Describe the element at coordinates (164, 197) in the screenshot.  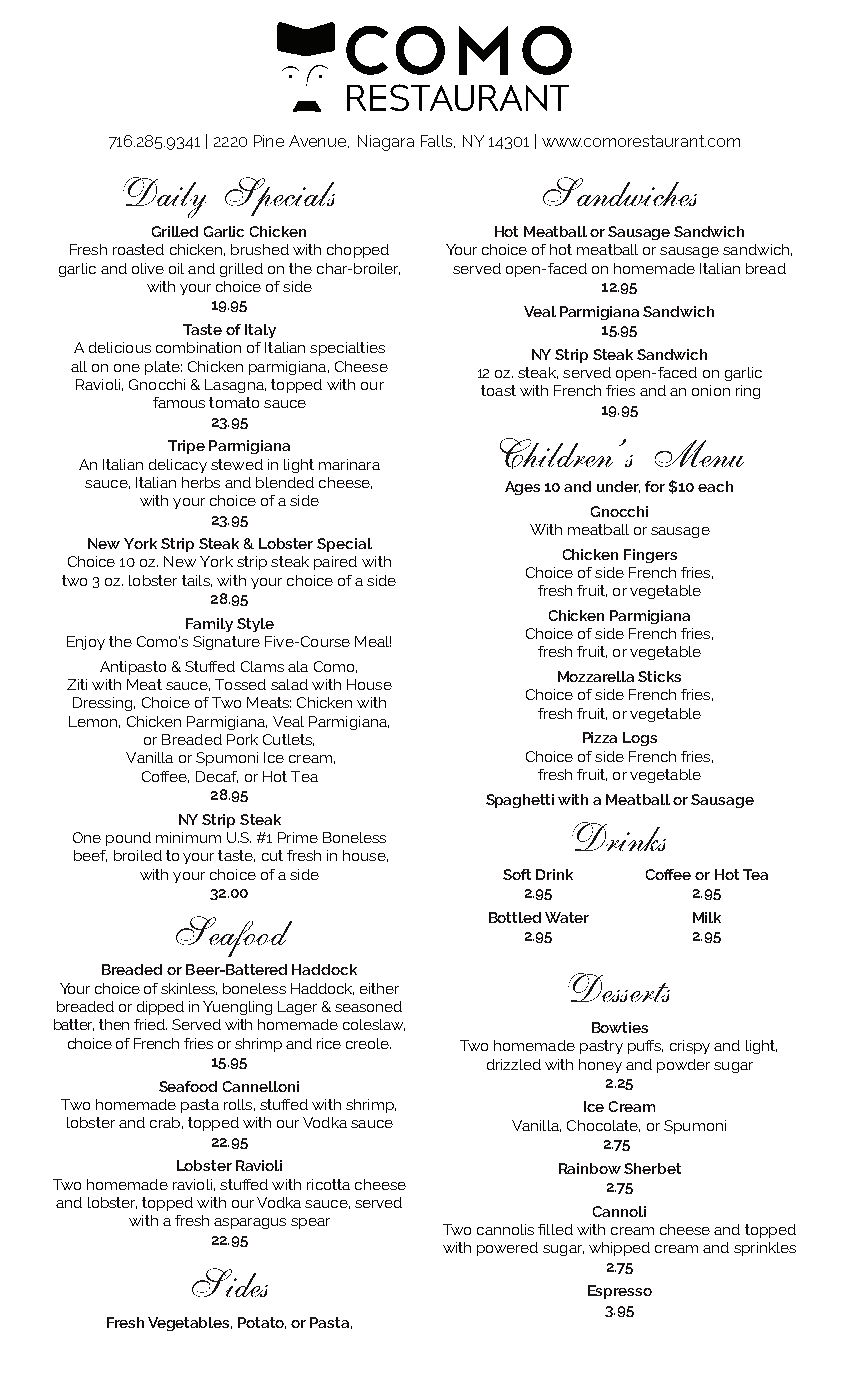
I see `Daily` at that location.
